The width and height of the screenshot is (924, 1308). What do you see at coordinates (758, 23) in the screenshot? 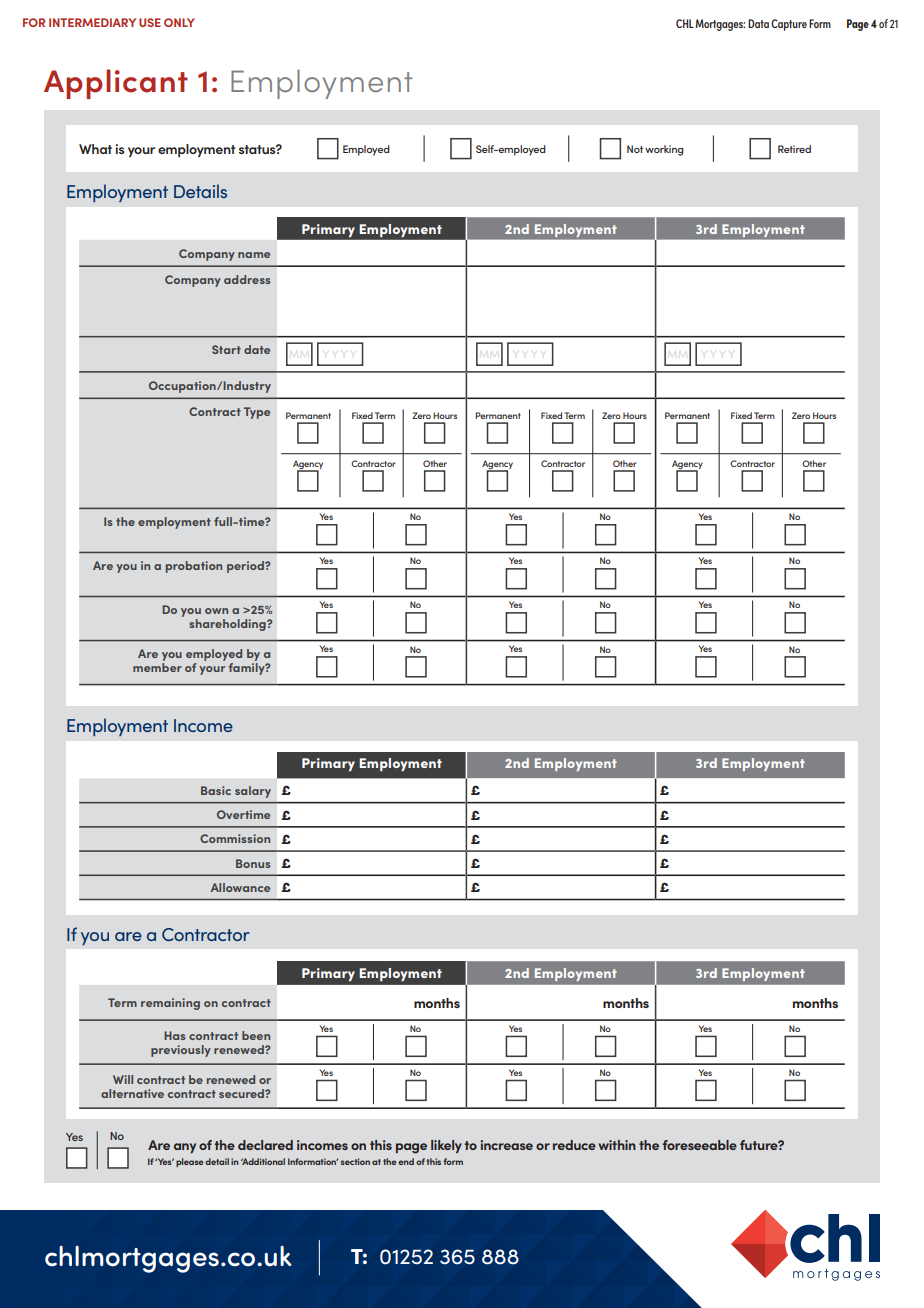
I see `Data` at bounding box center [758, 23].
